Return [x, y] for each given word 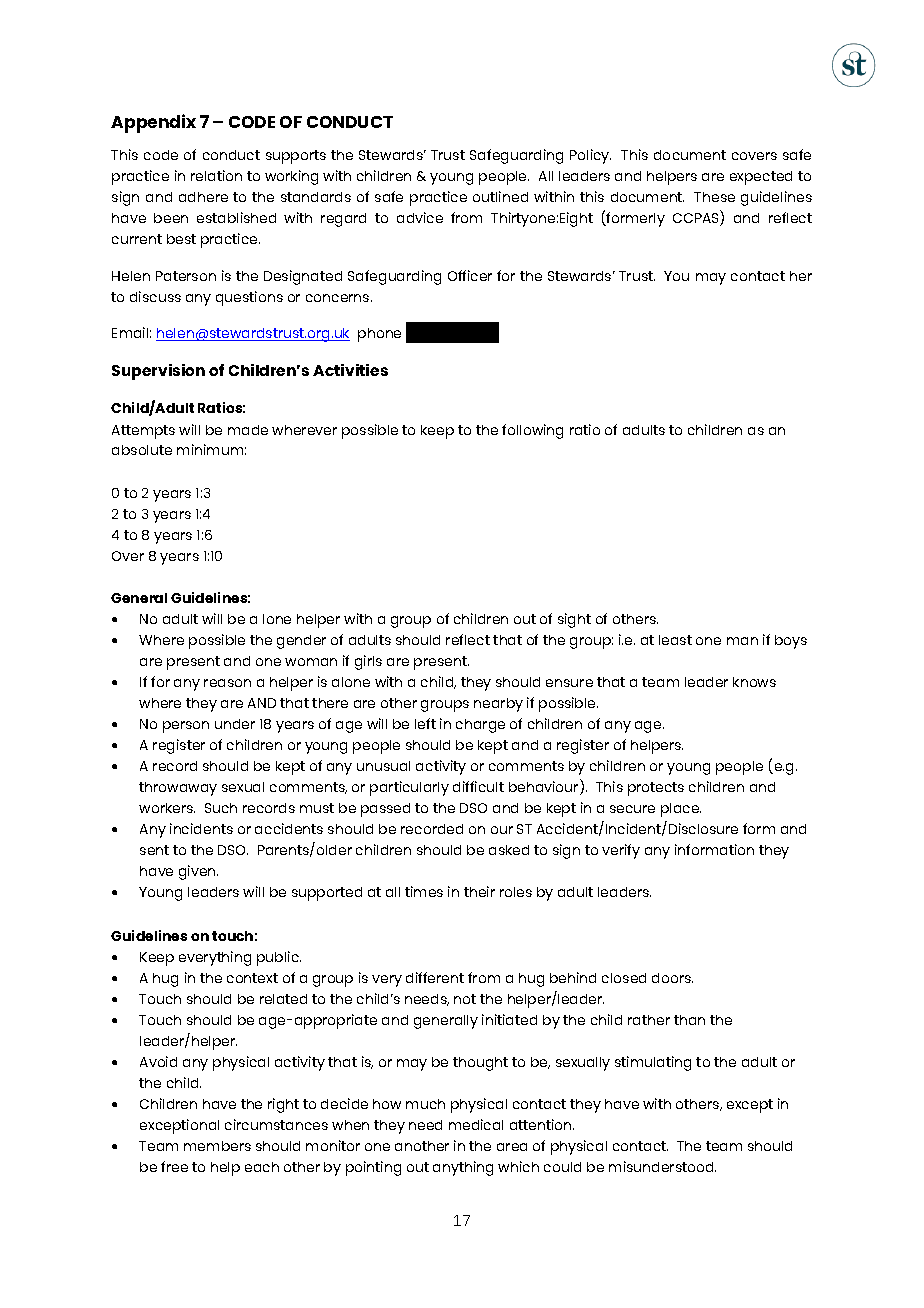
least [675, 640]
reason [227, 683]
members [217, 1146]
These [714, 197]
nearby [498, 705]
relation [216, 175]
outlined [500, 196]
